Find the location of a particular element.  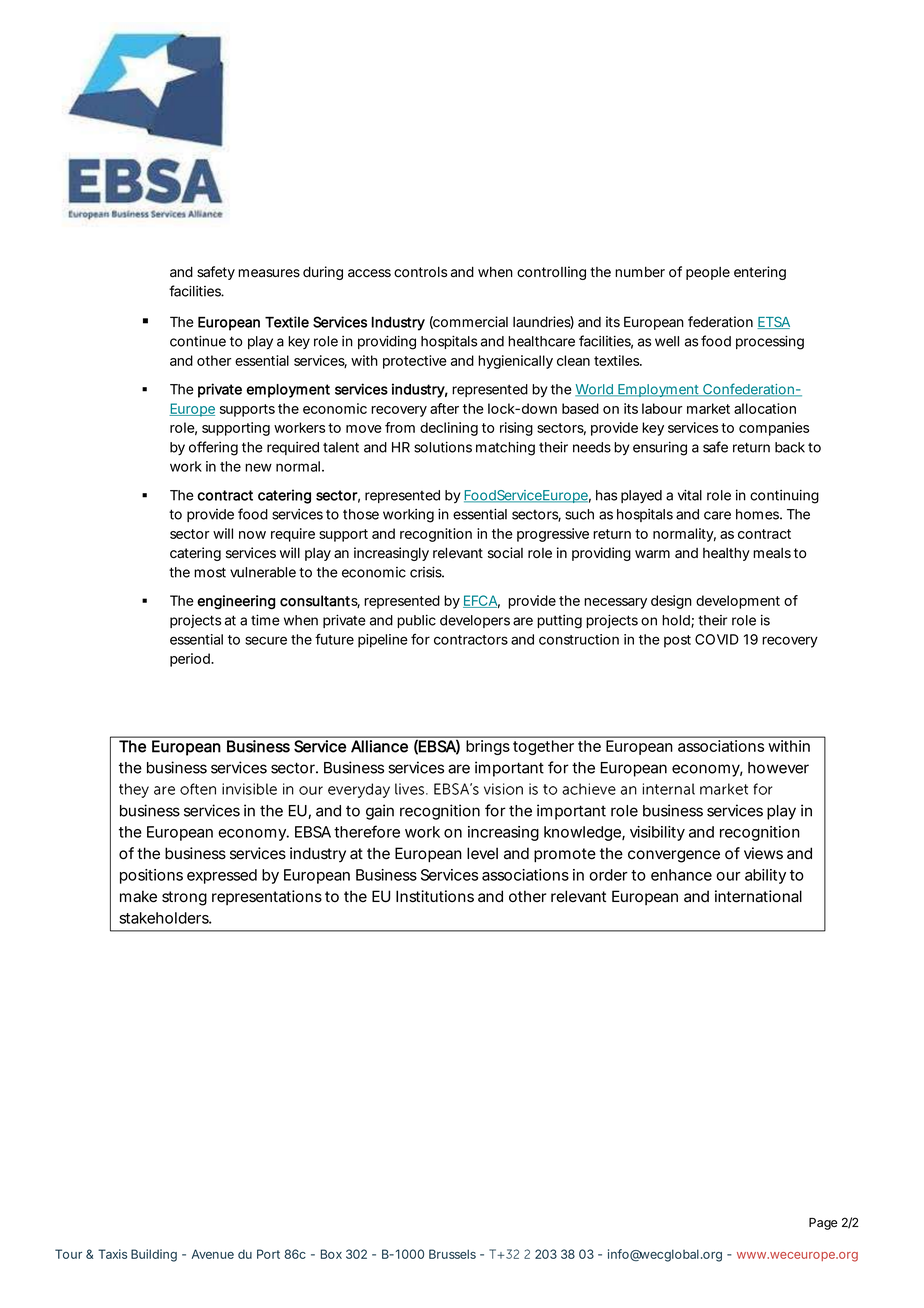

however is located at coordinates (778, 768).
